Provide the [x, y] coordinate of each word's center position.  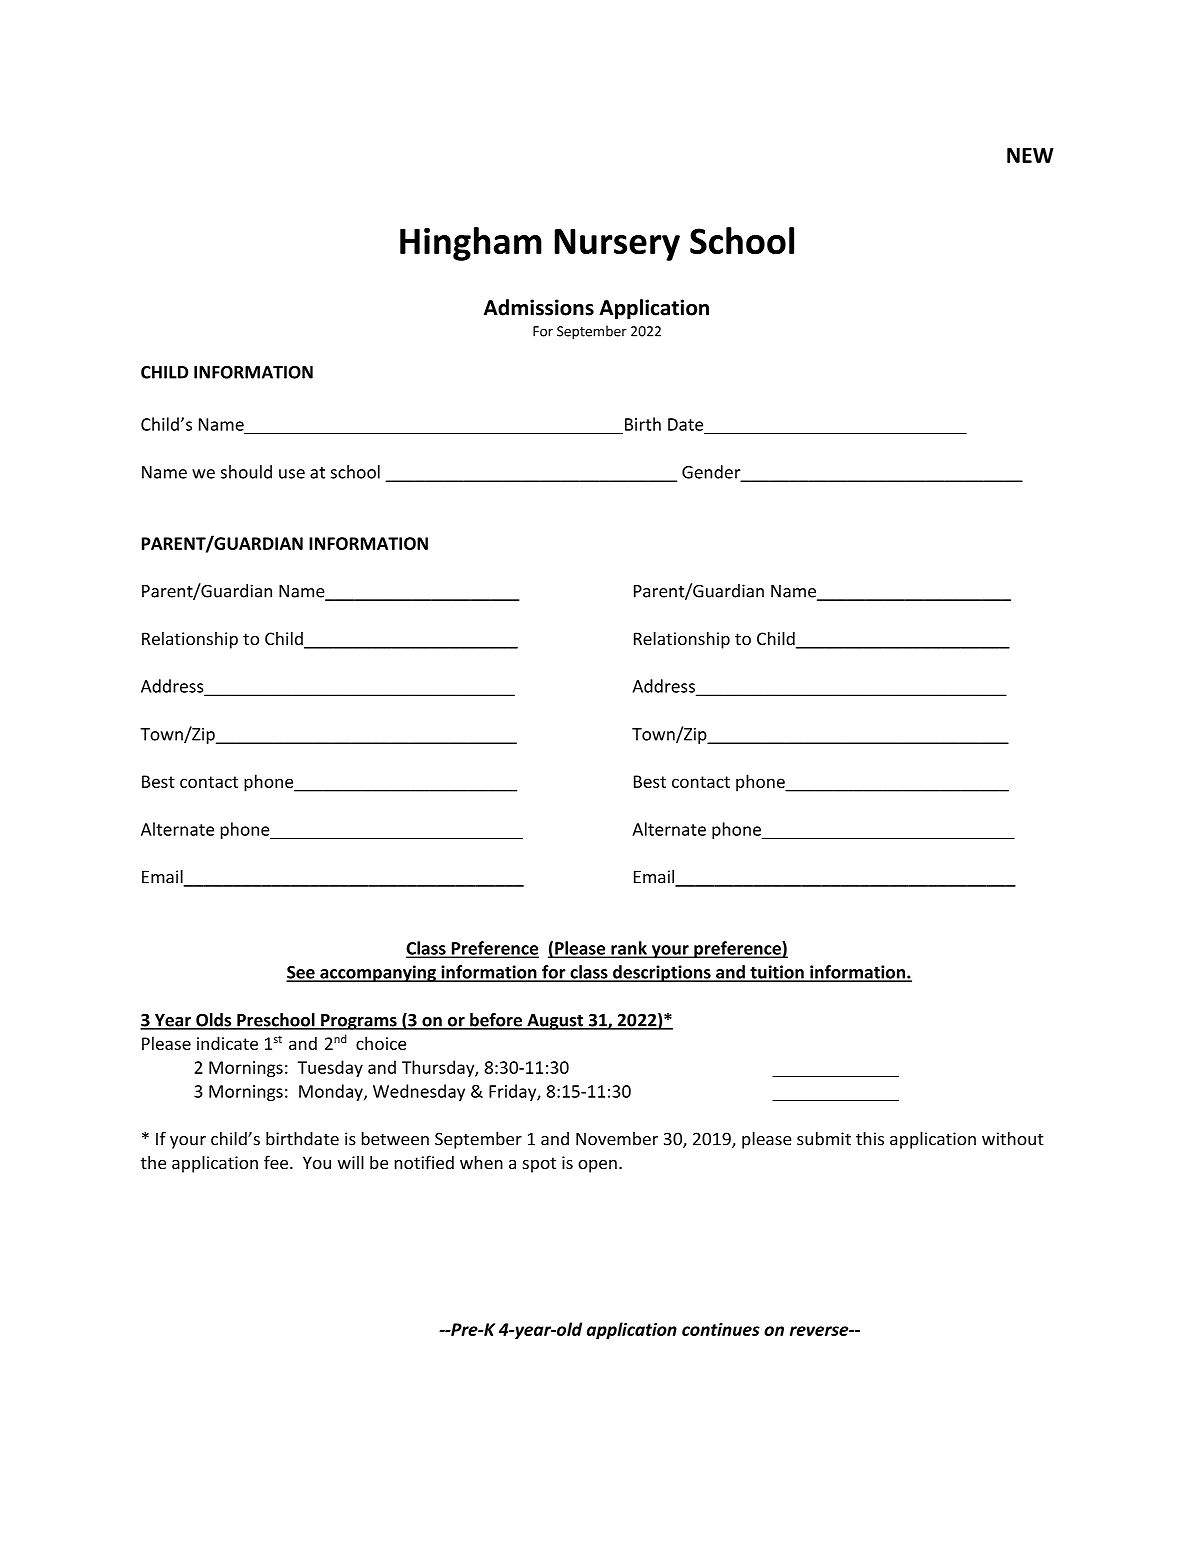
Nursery [617, 245]
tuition [777, 973]
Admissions [539, 307]
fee [276, 1162]
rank [629, 949]
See [301, 973]
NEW [1030, 155]
